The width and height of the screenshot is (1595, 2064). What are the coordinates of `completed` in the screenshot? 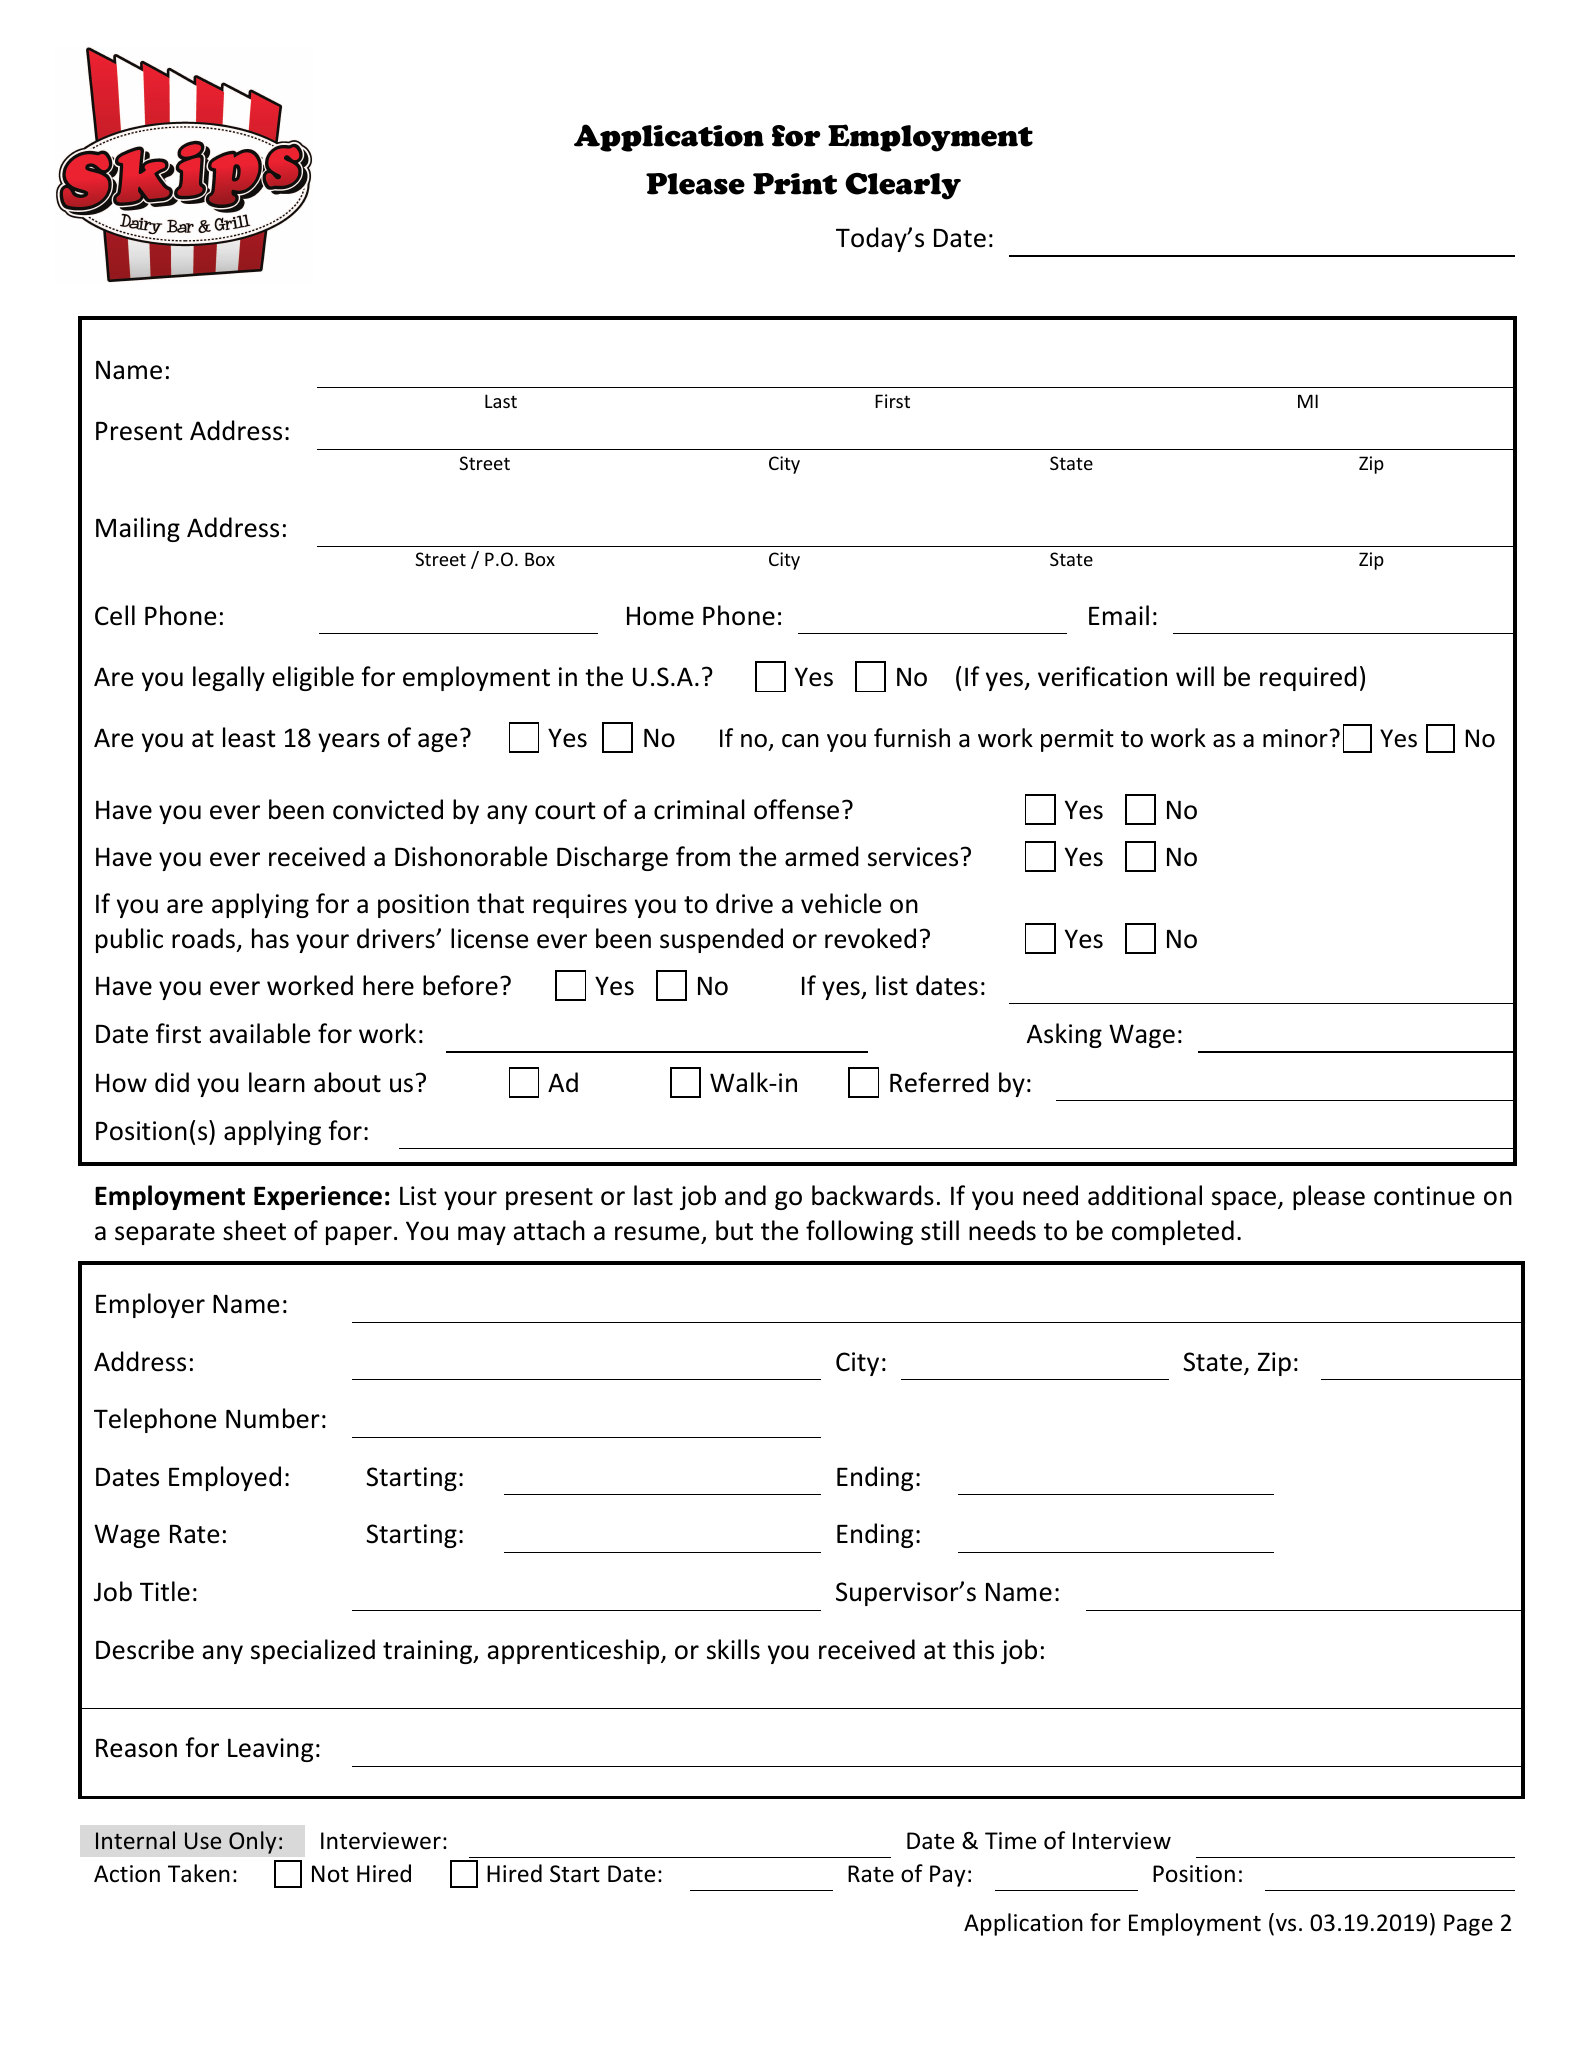 It's located at (1173, 1232).
